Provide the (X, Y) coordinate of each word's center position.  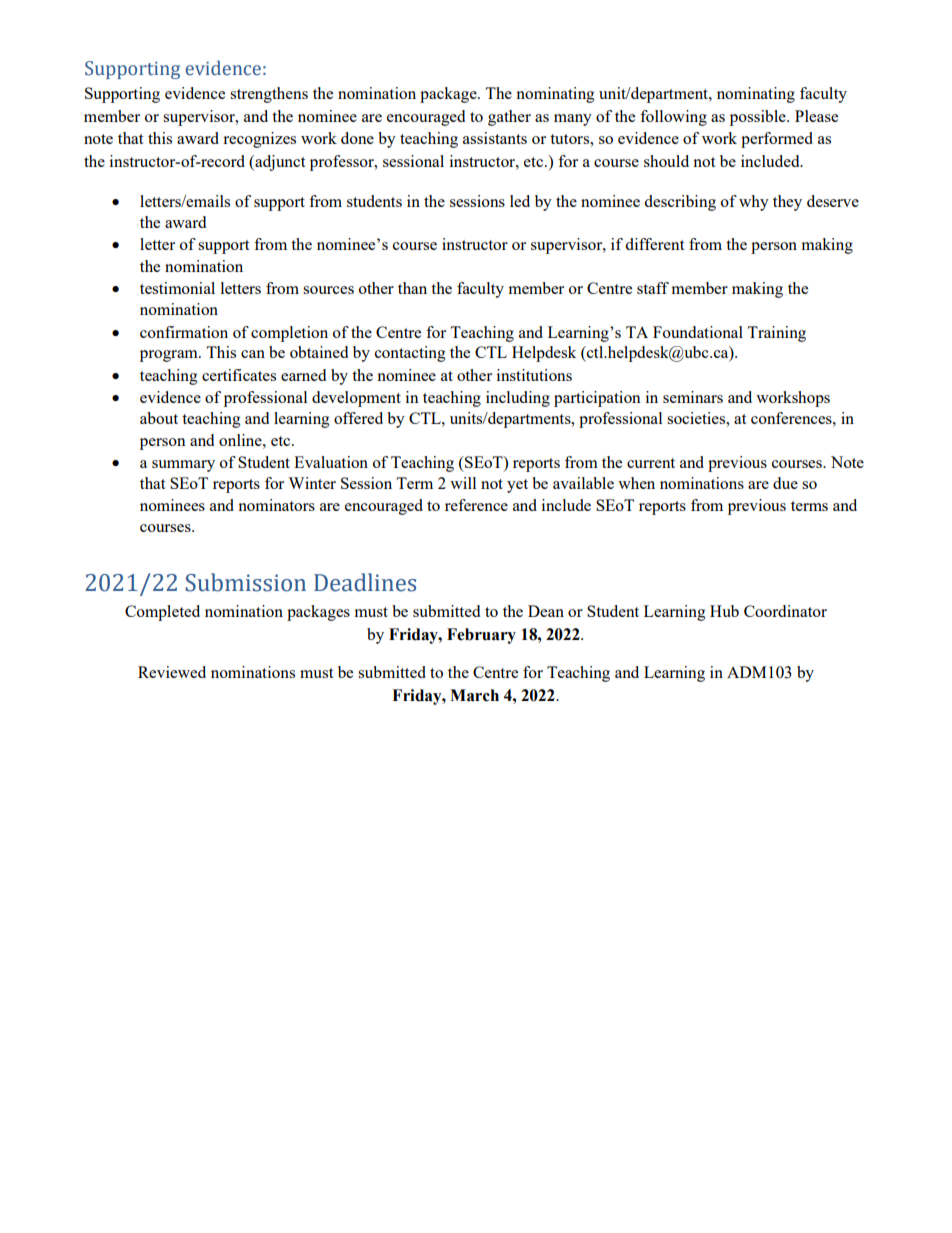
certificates (239, 375)
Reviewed (172, 672)
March (474, 695)
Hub (724, 611)
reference (476, 505)
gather (509, 118)
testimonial (177, 288)
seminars (693, 397)
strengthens (269, 95)
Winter (312, 483)
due (785, 483)
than (412, 288)
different (654, 244)
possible (759, 118)
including (518, 399)
